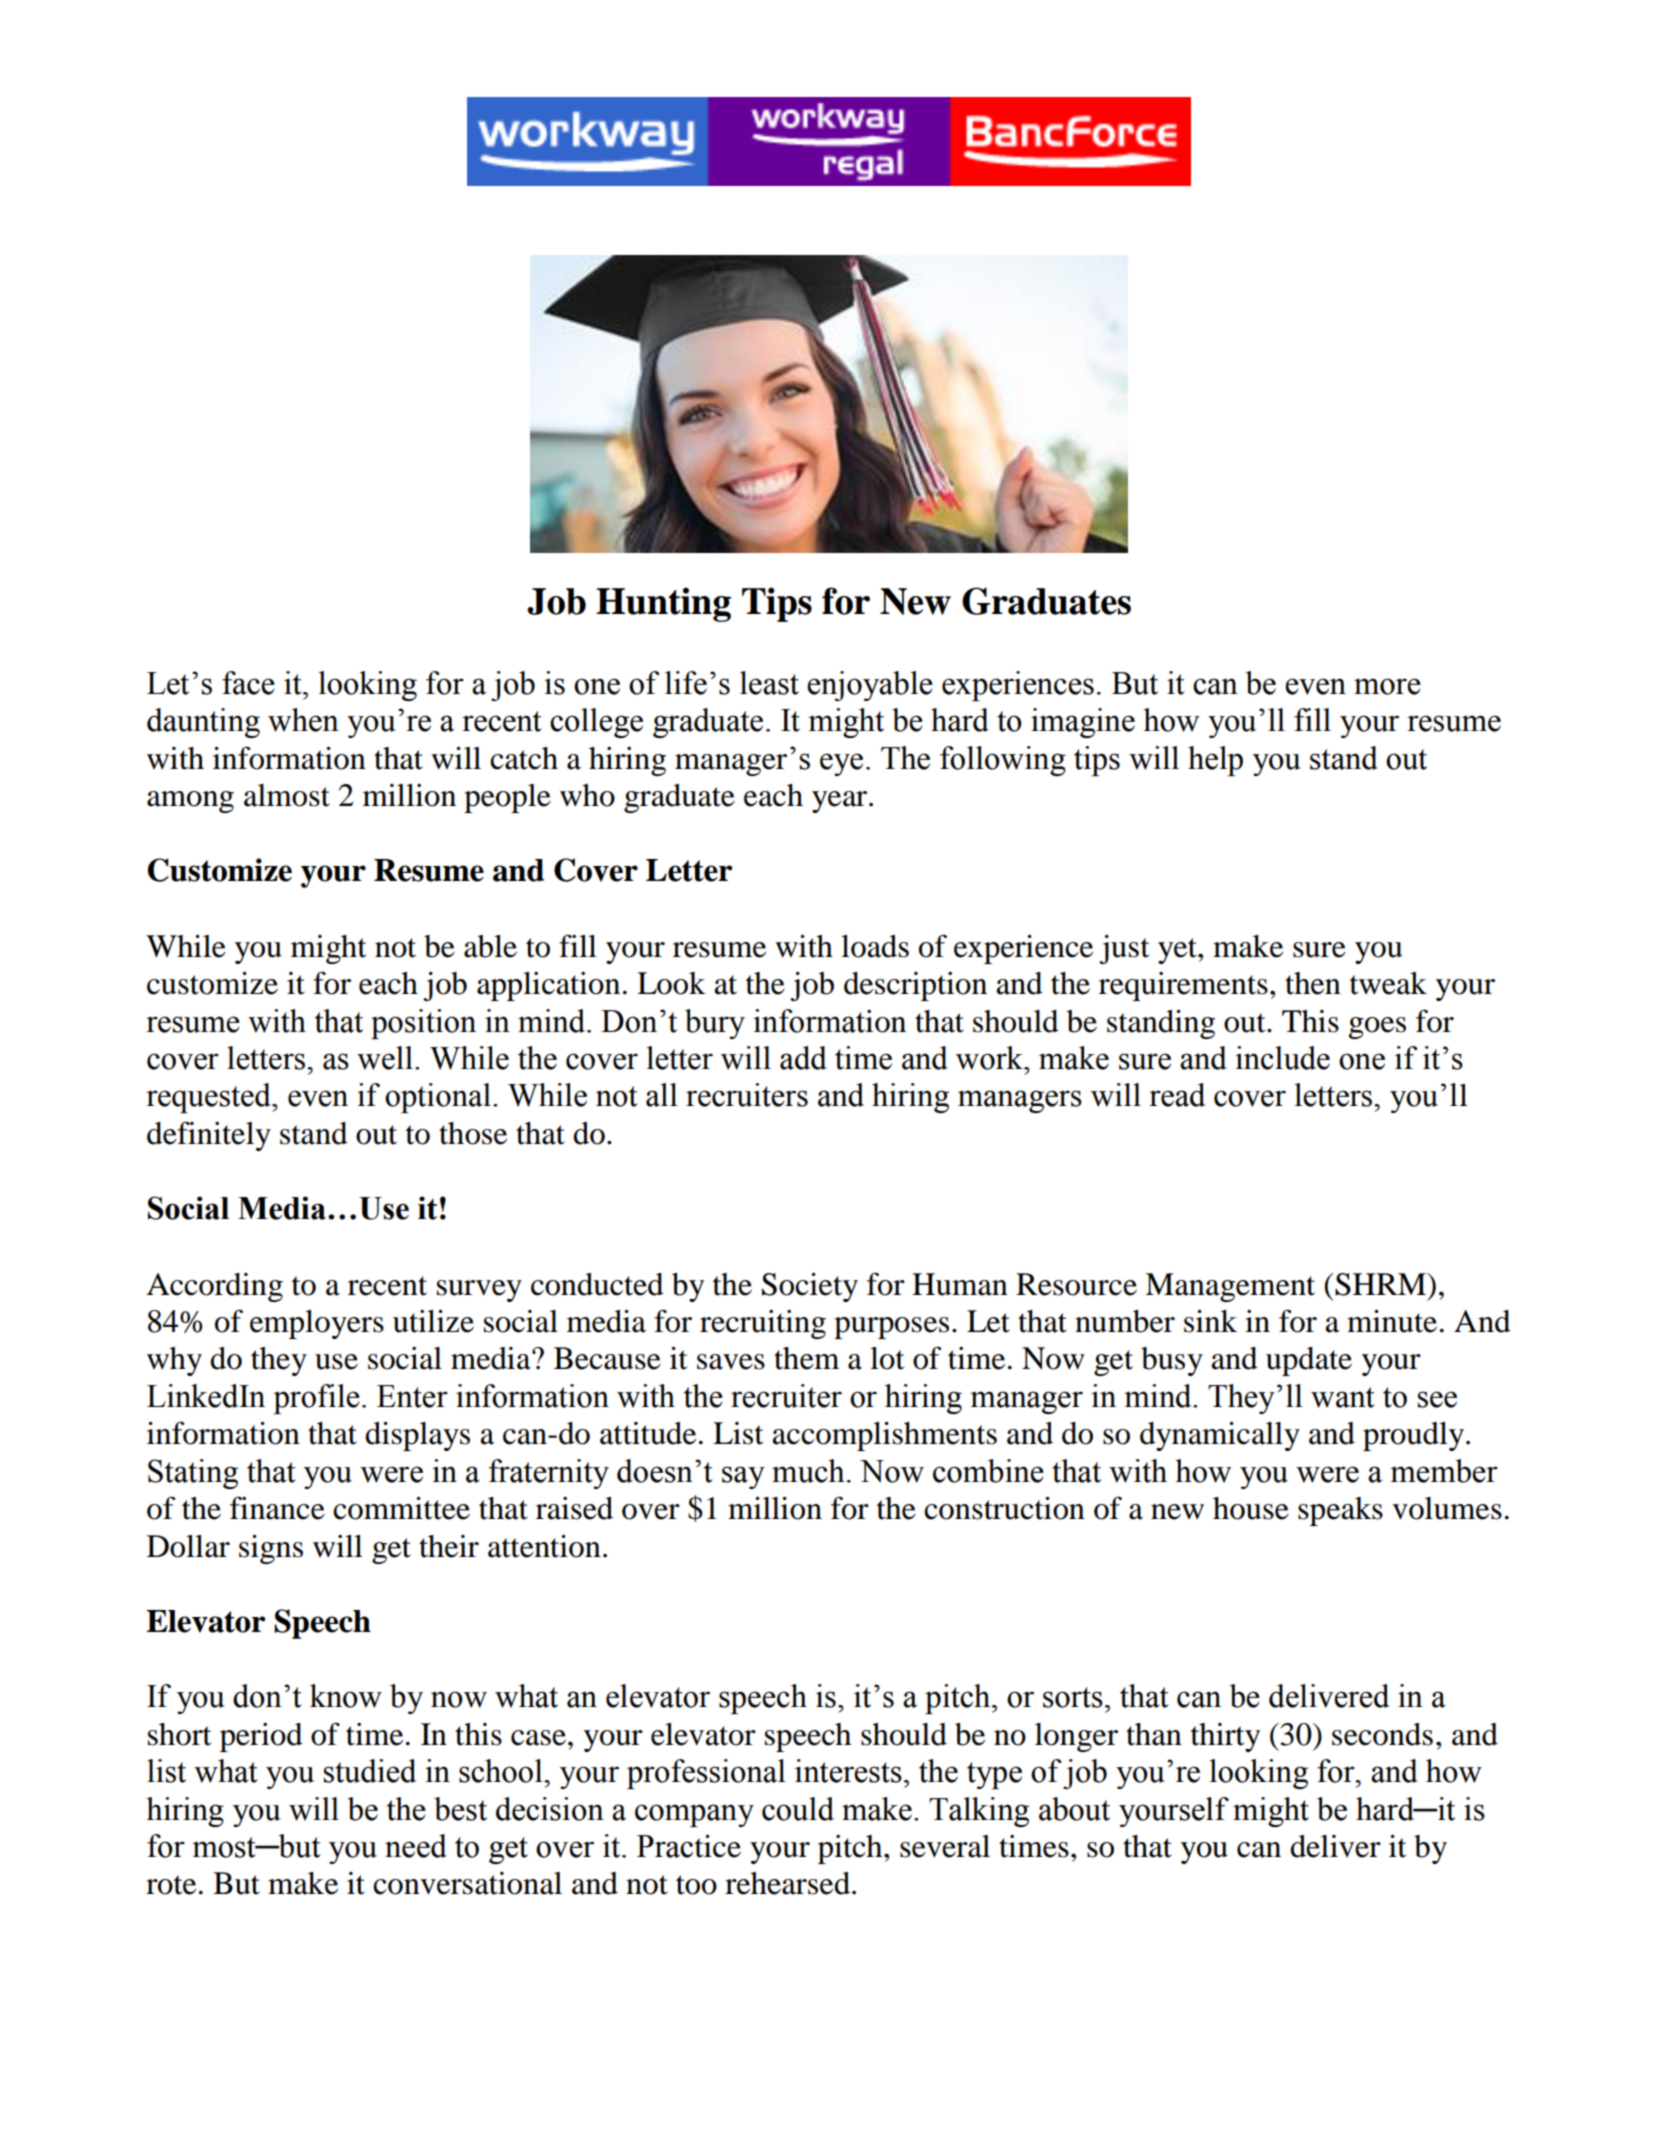 This image has width=1660, height=2148. Describe the element at coordinates (385, 1058) in the image. I see `well` at that location.
